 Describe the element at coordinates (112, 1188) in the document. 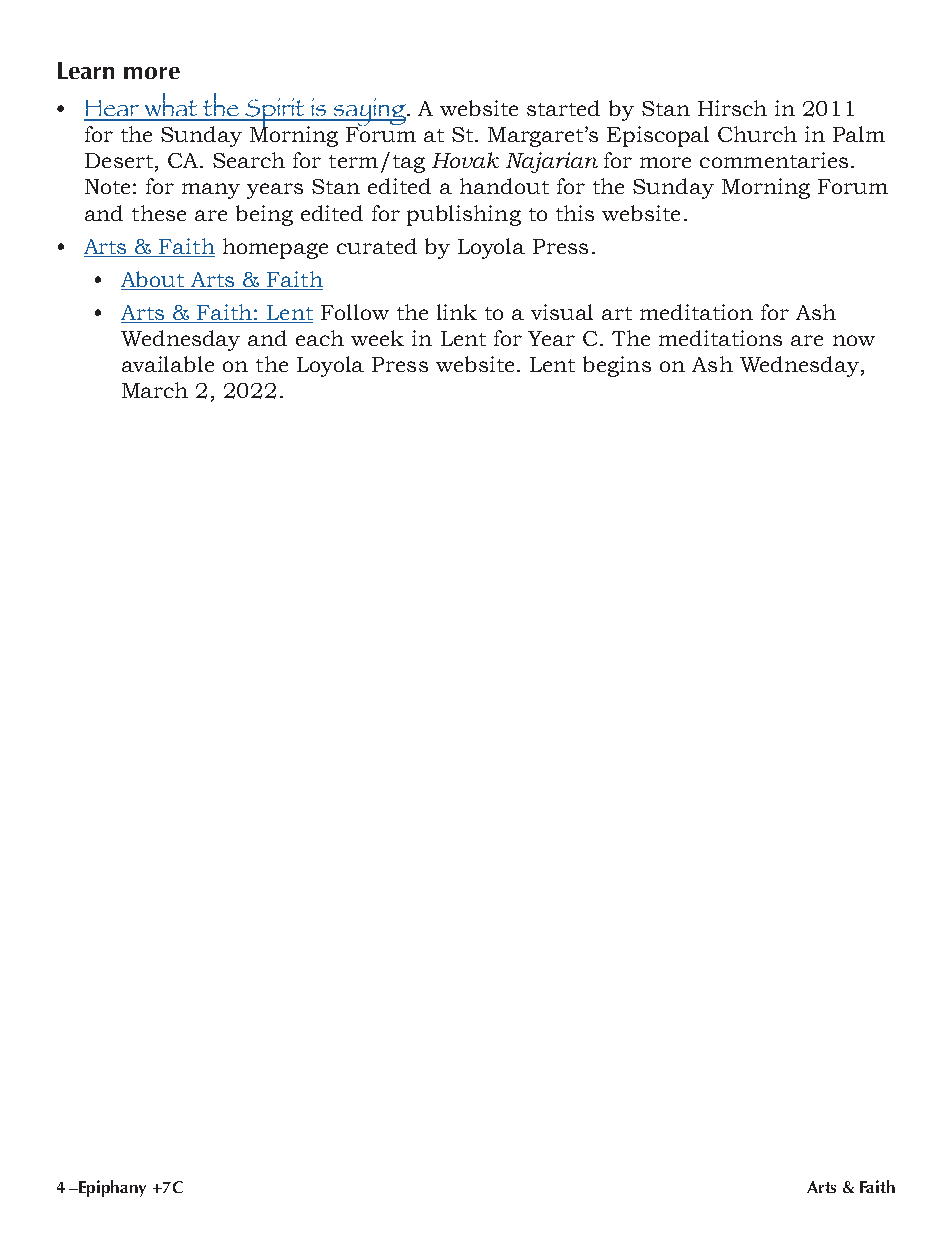

I see `Epiphany` at that location.
